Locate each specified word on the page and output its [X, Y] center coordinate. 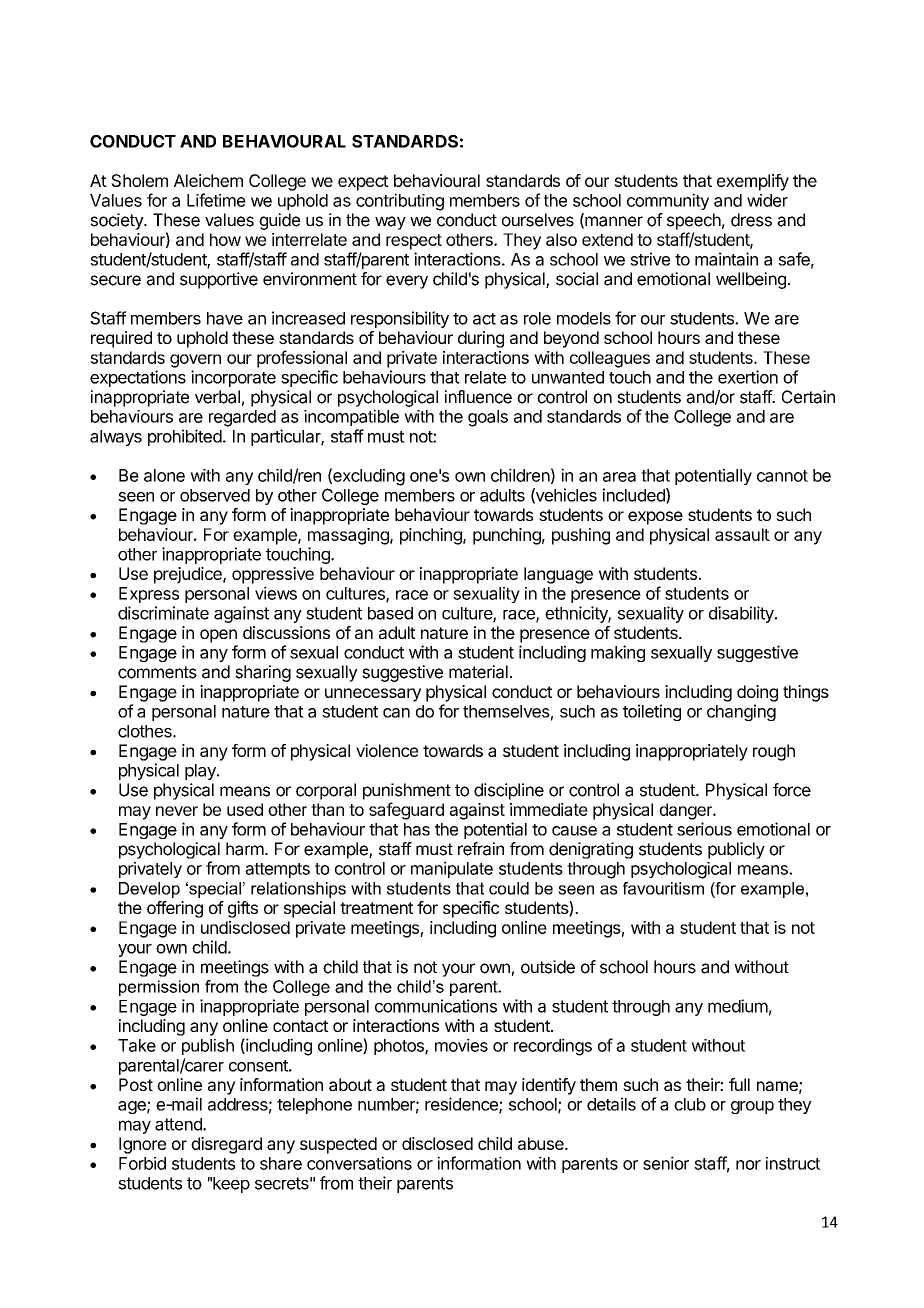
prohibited [185, 437]
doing [757, 693]
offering [175, 909]
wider [767, 200]
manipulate [452, 869]
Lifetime [216, 200]
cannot [782, 476]
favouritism [663, 888]
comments [157, 672]
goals [488, 418]
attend [179, 1124]
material [478, 672]
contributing [400, 202]
